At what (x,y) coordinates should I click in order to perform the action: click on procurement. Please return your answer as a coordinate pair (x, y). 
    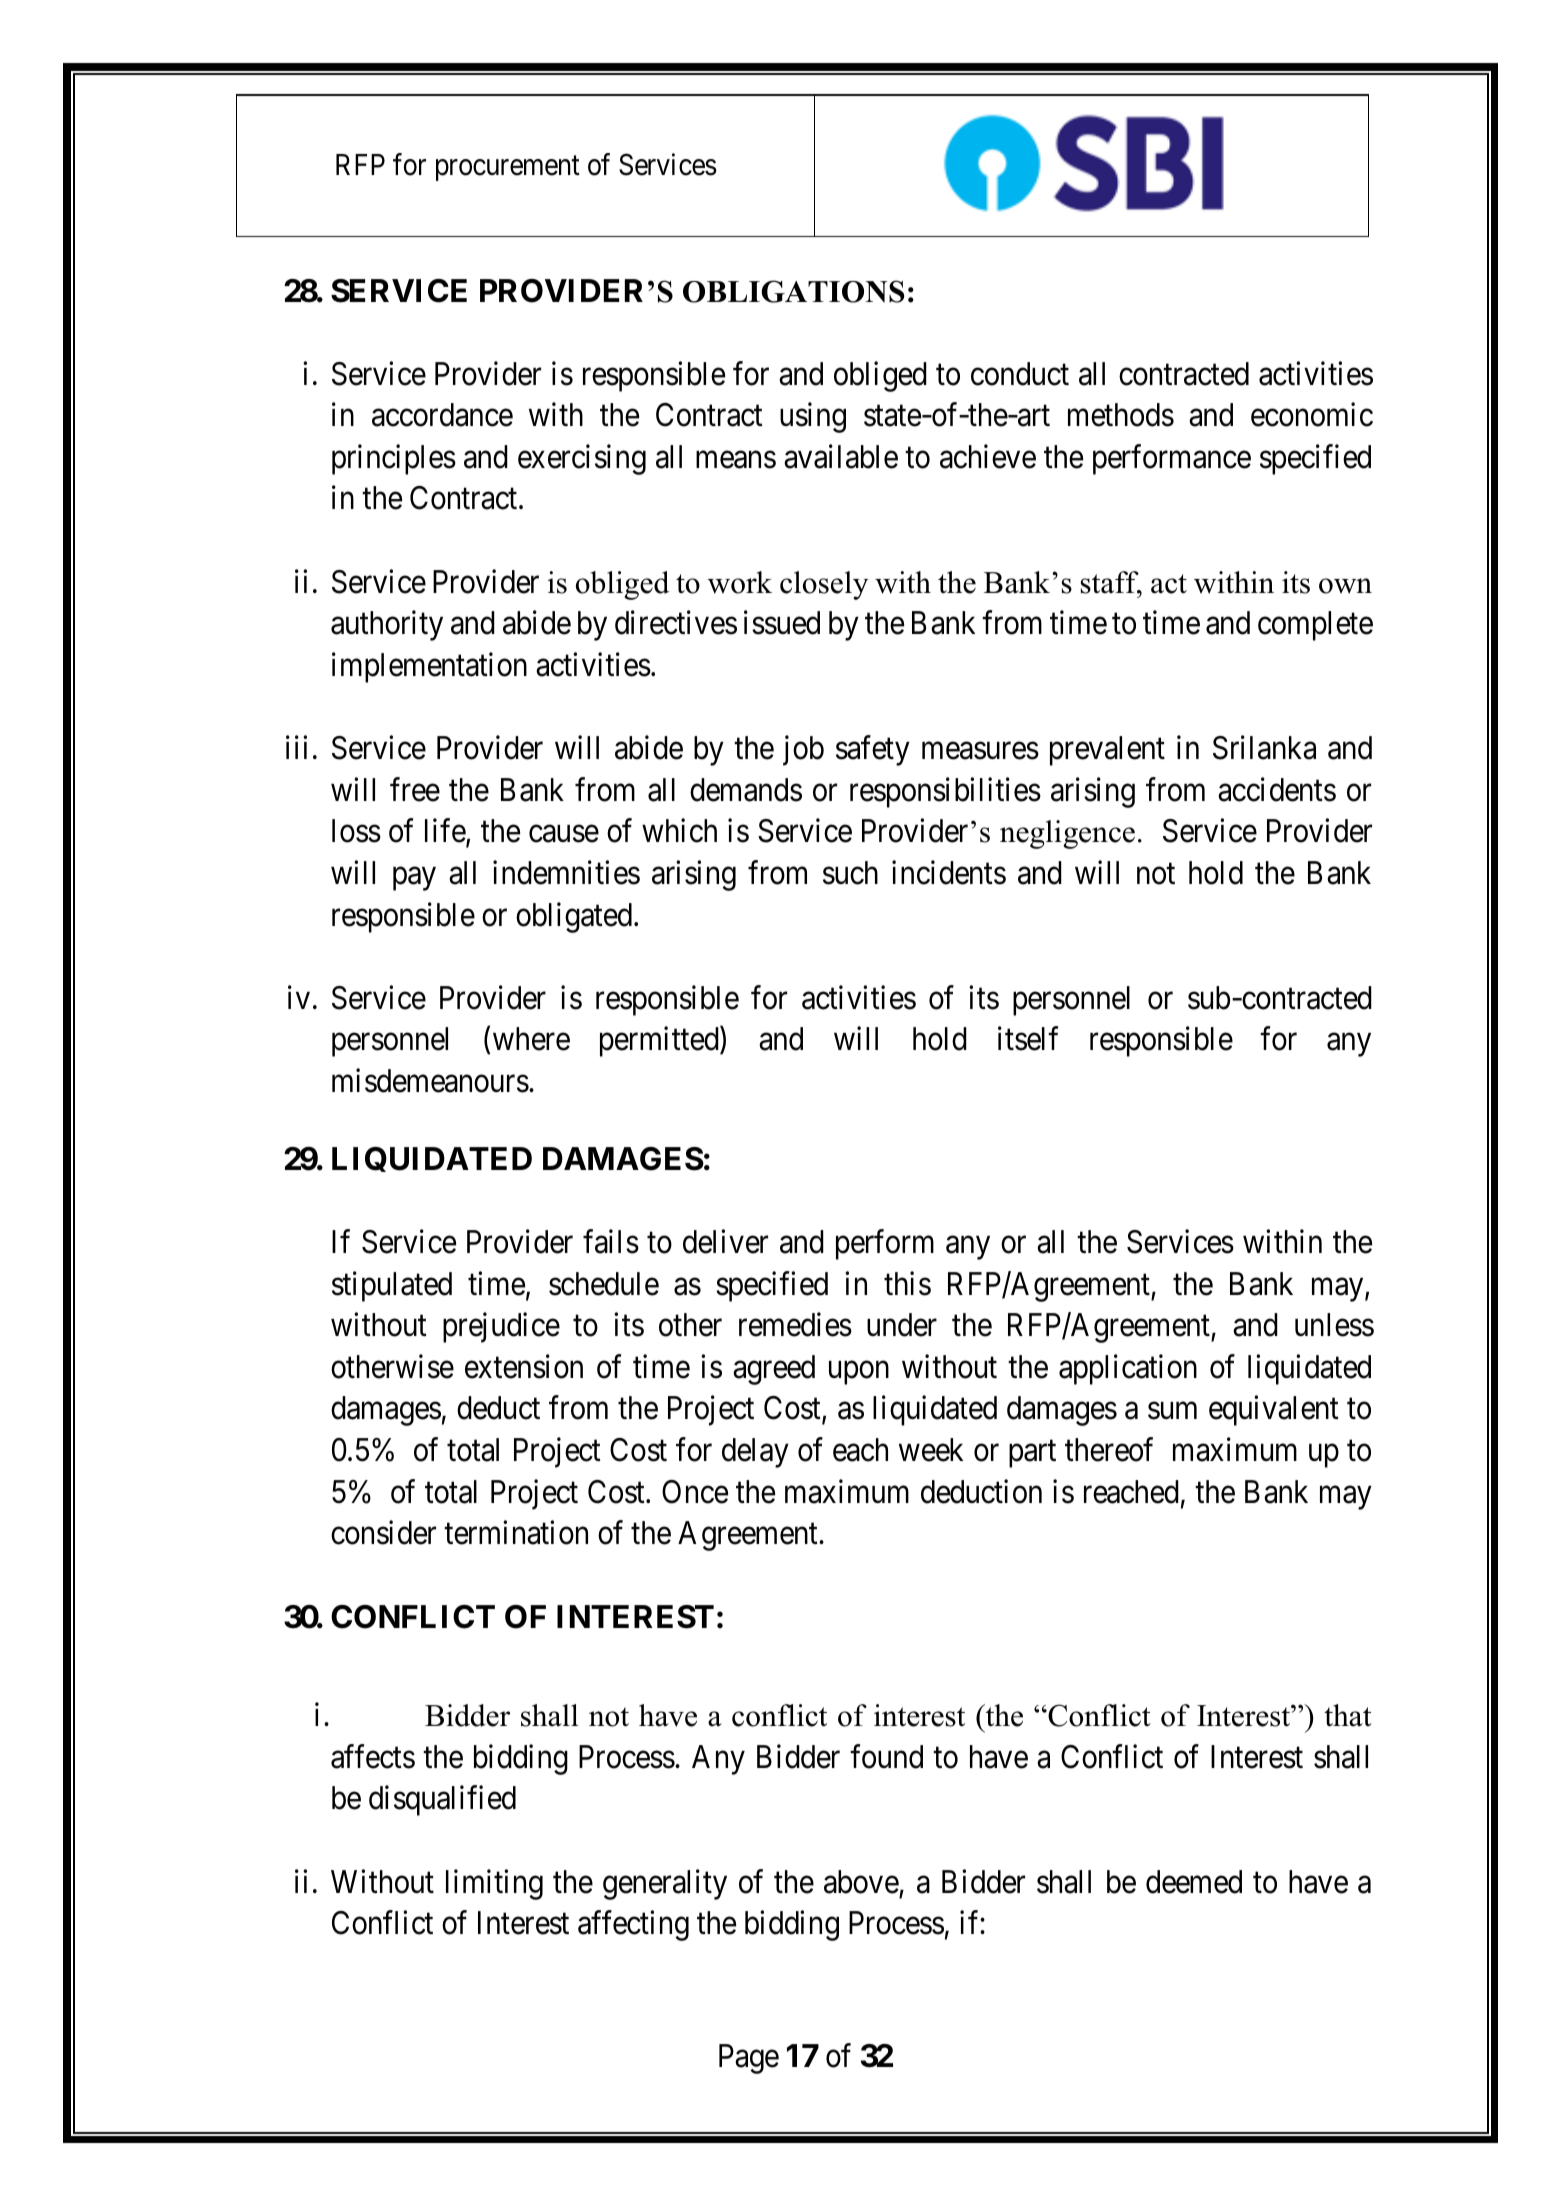
    Looking at the image, I should click on (508, 168).
